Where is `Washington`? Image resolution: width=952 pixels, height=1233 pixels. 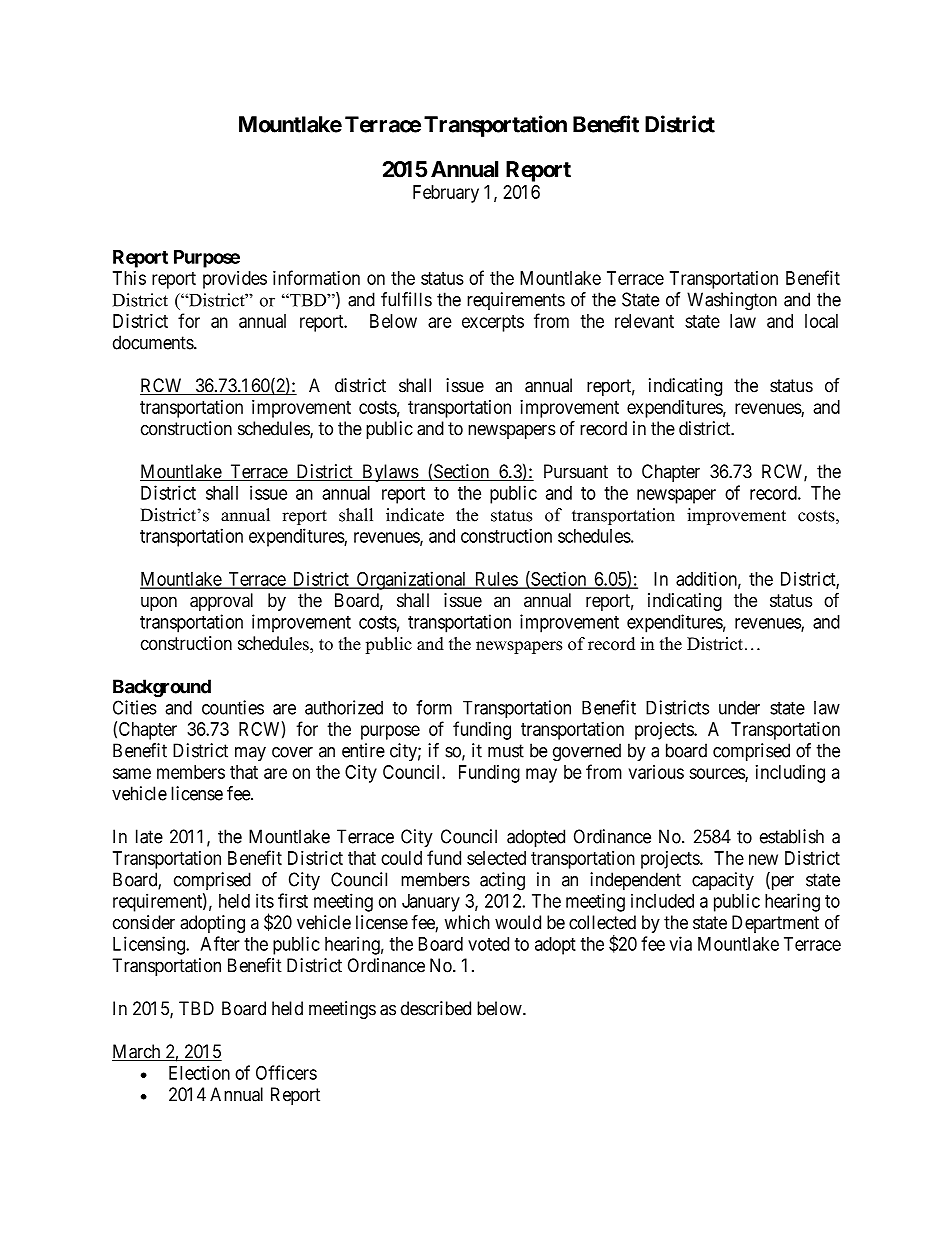 Washington is located at coordinates (732, 301).
